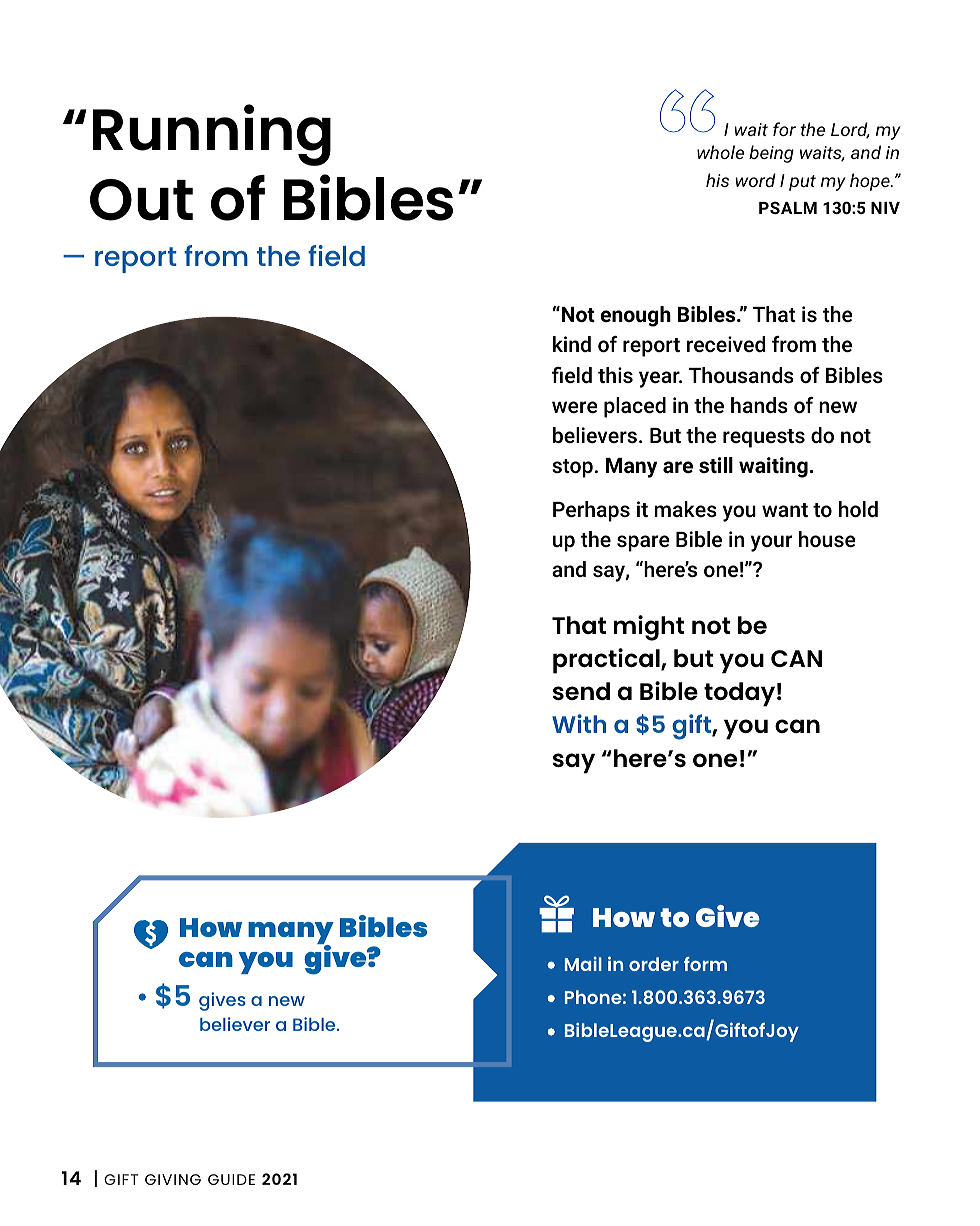 This page has width=980, height=1226. What do you see at coordinates (579, 723) in the page?
I see `With` at bounding box center [579, 723].
